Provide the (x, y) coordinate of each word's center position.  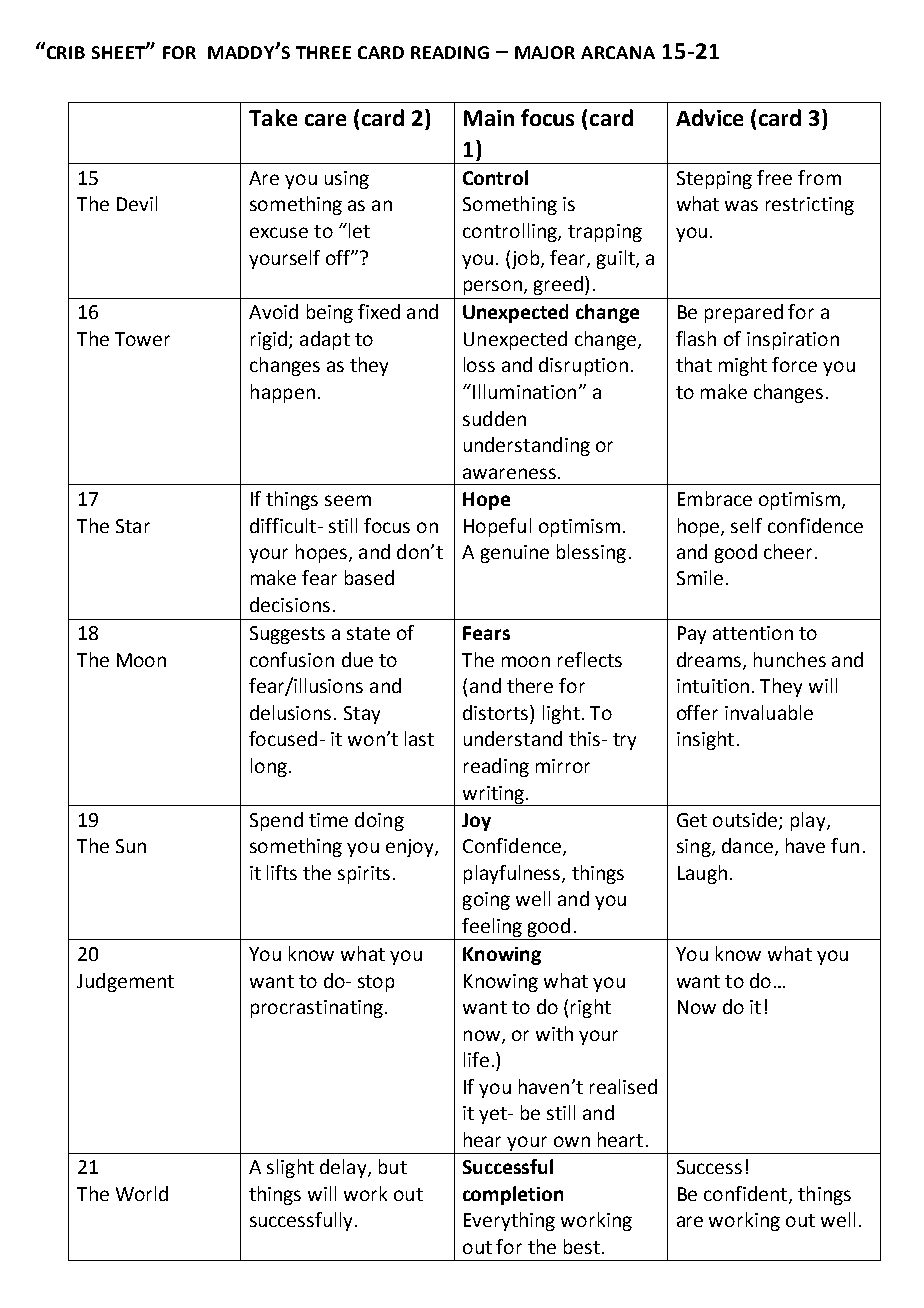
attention (753, 633)
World (142, 1193)
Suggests (287, 635)
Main (489, 118)
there (530, 685)
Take (273, 117)
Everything (509, 1221)
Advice (709, 117)
